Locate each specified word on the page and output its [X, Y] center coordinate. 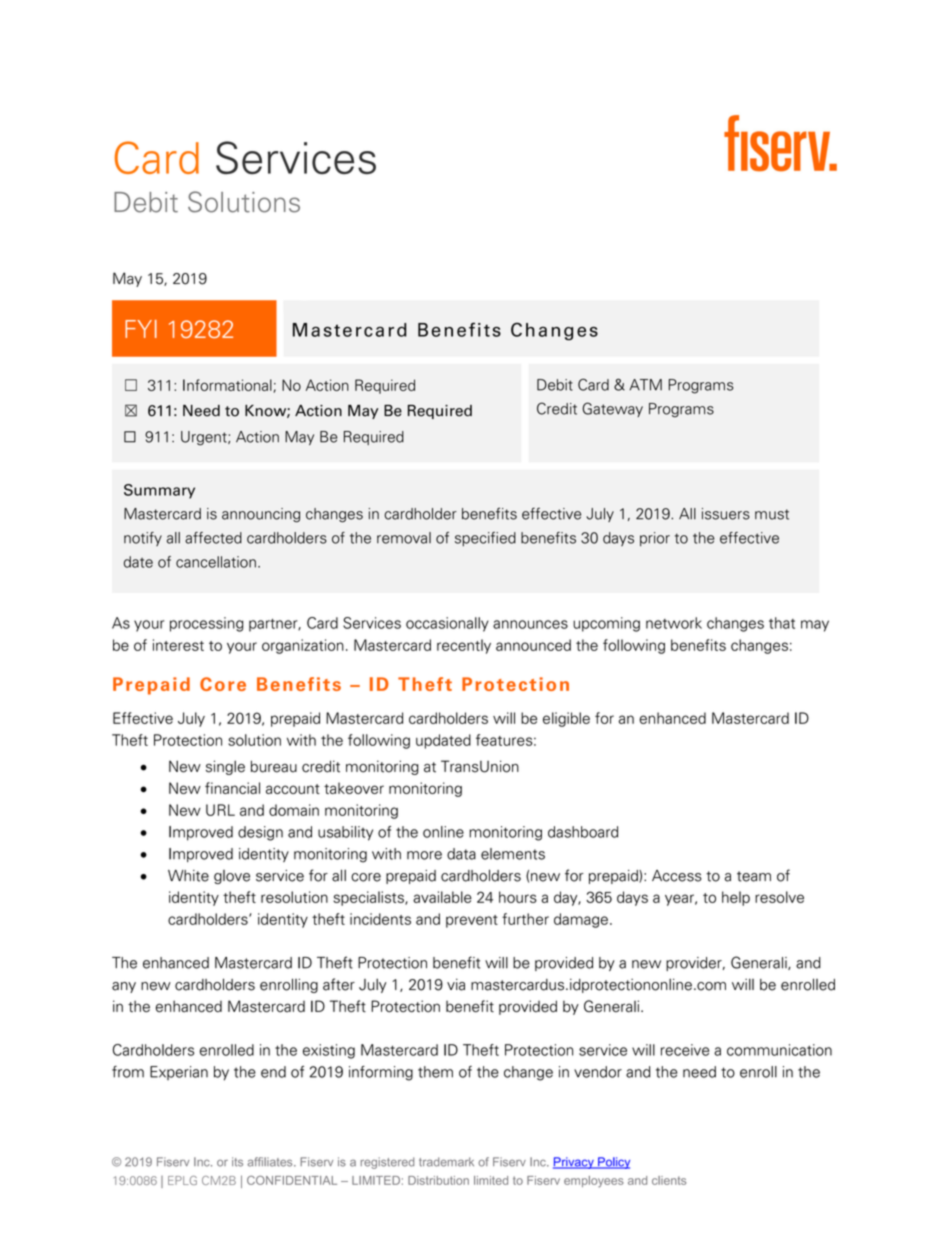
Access [677, 876]
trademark [446, 1162]
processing [207, 624]
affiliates [271, 1162]
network [674, 623]
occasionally [447, 624]
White [188, 876]
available [442, 897]
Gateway [612, 409]
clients [669, 1180]
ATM [645, 385]
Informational [228, 386]
